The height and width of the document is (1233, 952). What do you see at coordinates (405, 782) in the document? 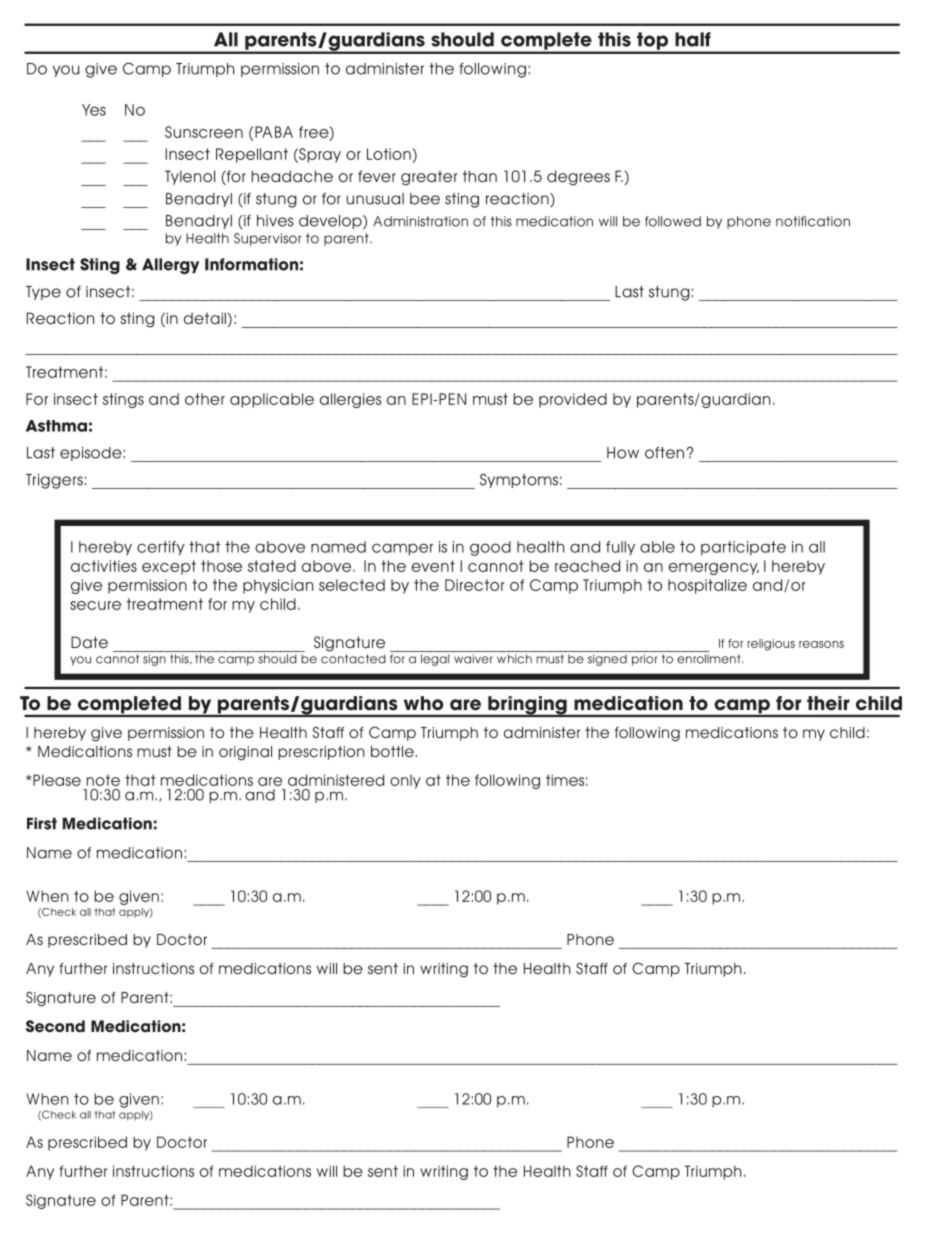
I see `only` at bounding box center [405, 782].
